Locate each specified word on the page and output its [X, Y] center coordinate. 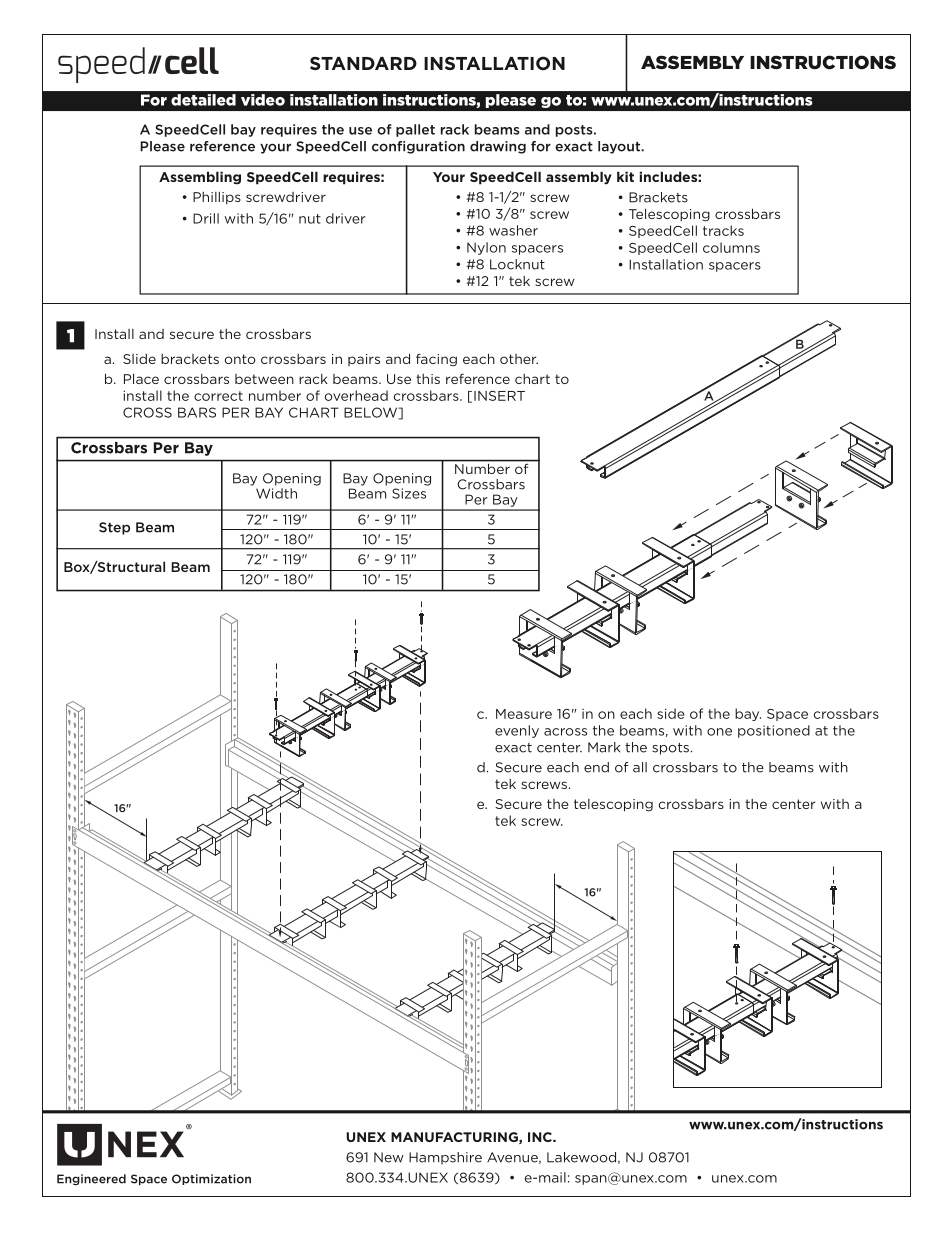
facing [436, 360]
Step [114, 528]
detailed [203, 100]
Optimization [211, 1179]
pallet [415, 130]
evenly [517, 731]
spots [670, 749]
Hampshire [445, 1158]
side [671, 713]
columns [731, 247]
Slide [139, 359]
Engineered [91, 1179]
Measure [524, 714]
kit [625, 176]
